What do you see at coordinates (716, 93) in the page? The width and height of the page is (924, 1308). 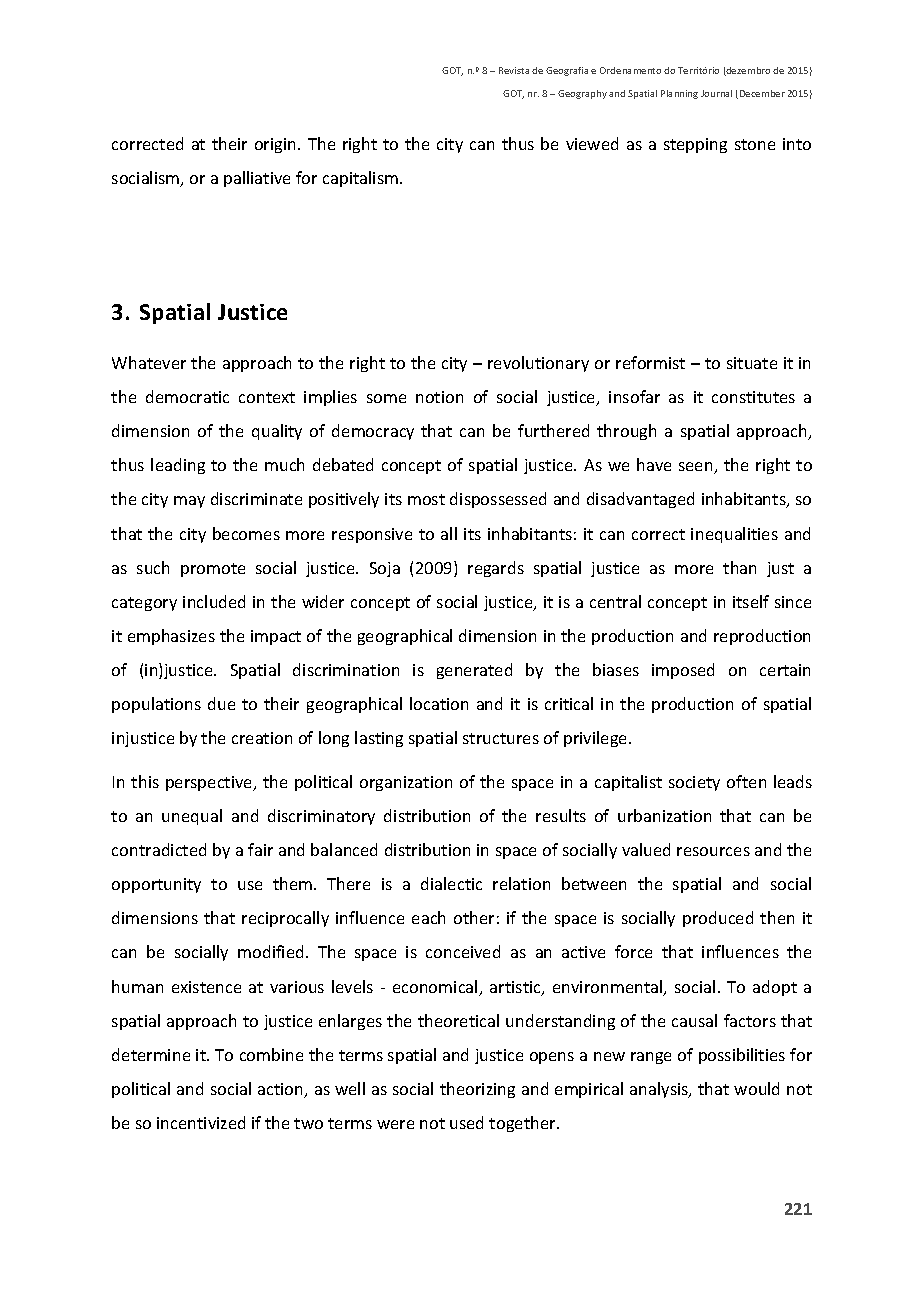 I see `Journal` at bounding box center [716, 93].
